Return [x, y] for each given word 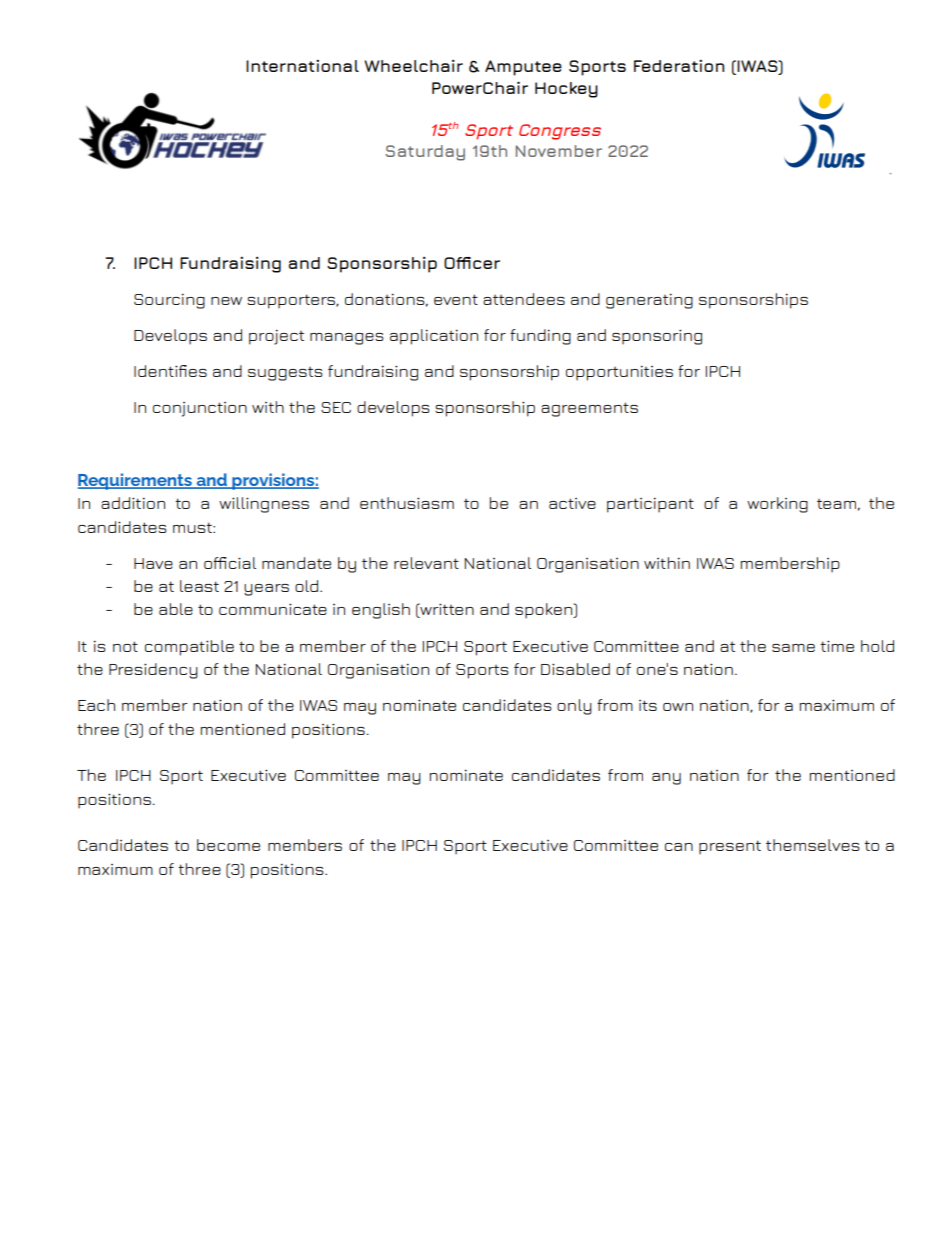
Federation [679, 66]
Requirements [136, 481]
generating [649, 301]
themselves [813, 845]
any [666, 779]
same [793, 648]
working [777, 505]
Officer [472, 263]
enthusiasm [407, 503]
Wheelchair [413, 66]
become [228, 845]
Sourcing [169, 301]
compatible [189, 648]
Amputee [523, 68]
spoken [545, 611]
